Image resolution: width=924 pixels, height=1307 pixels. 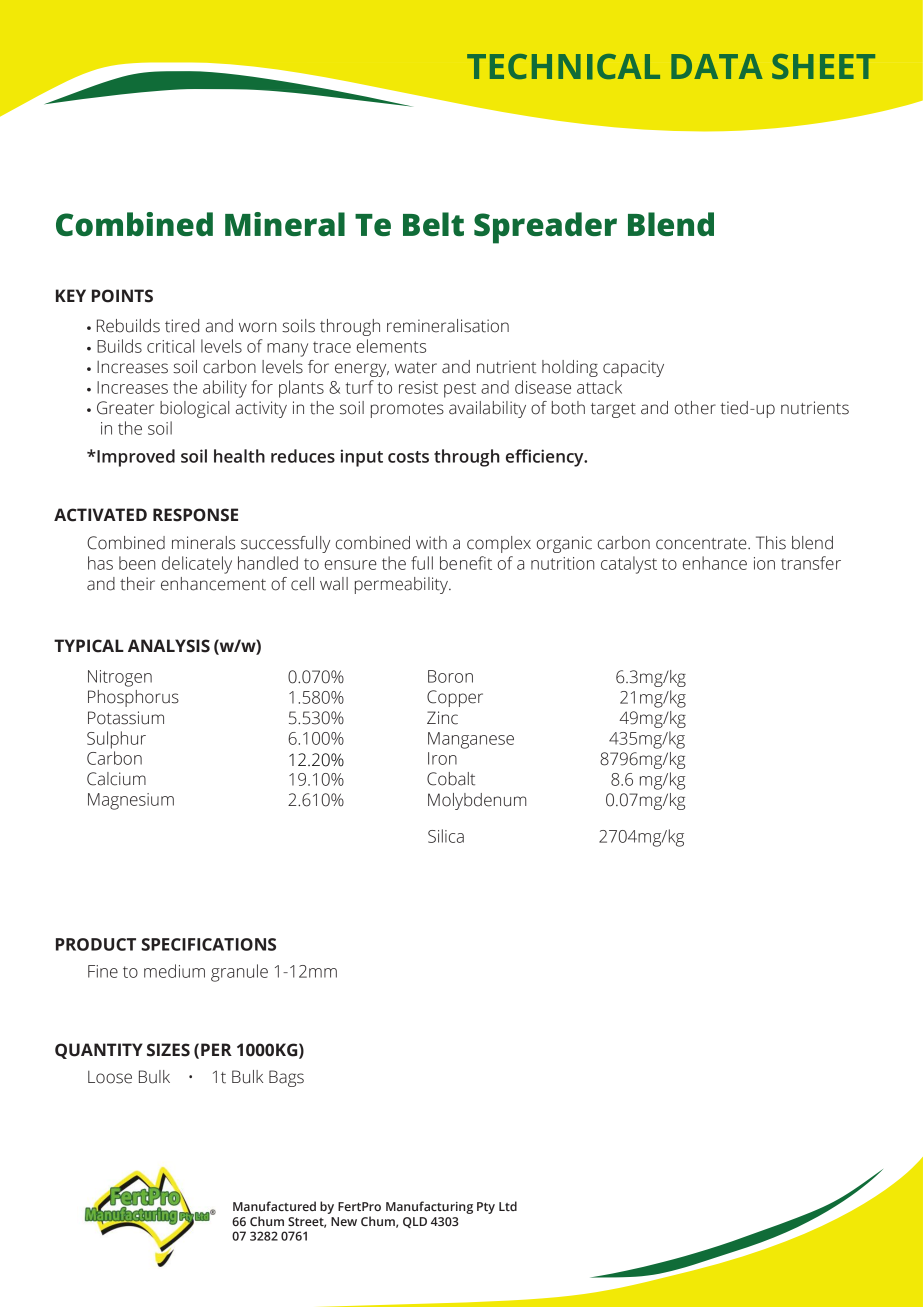 I want to click on Manufactured, so click(x=274, y=1206).
